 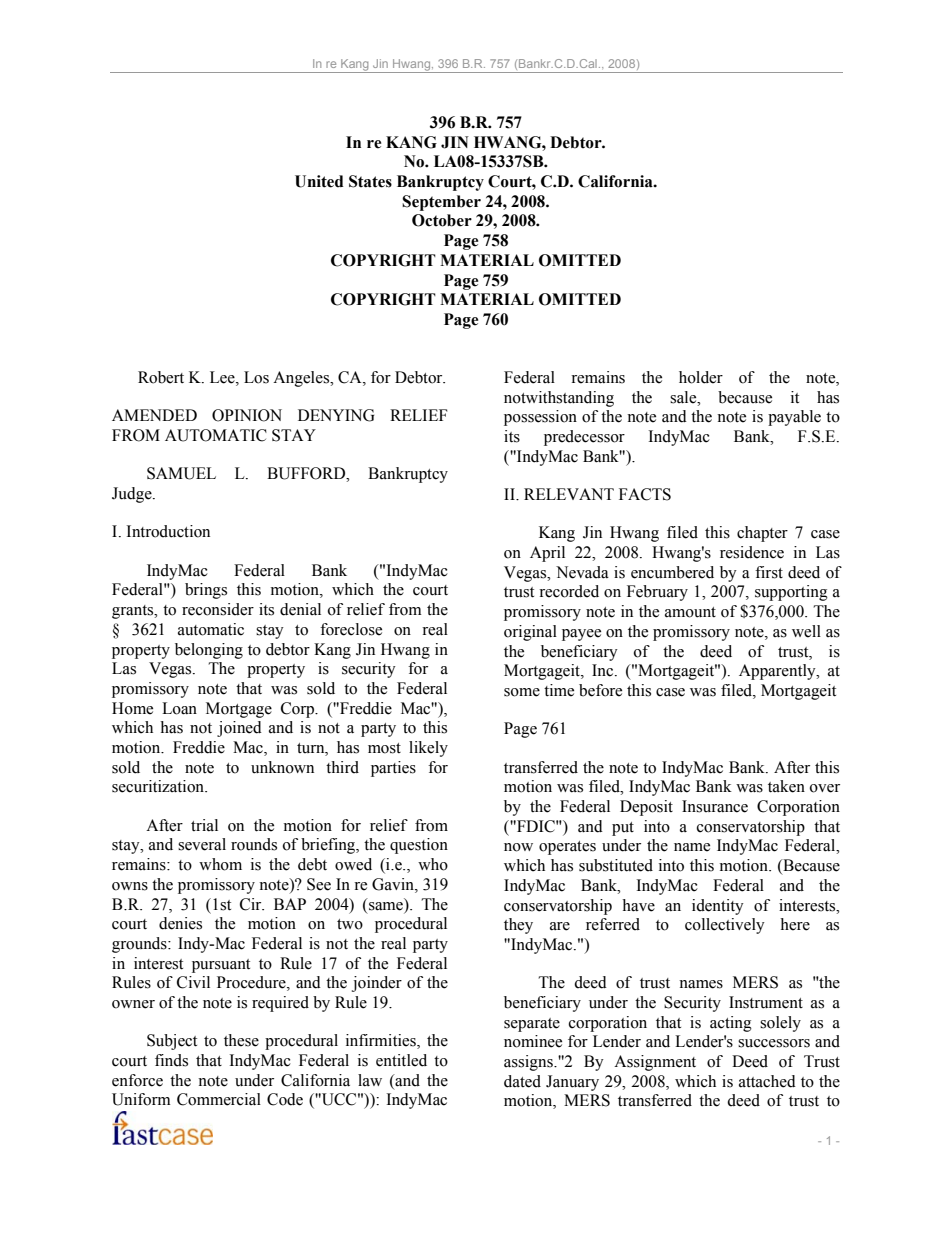 What do you see at coordinates (701, 377) in the document?
I see `holder` at bounding box center [701, 377].
